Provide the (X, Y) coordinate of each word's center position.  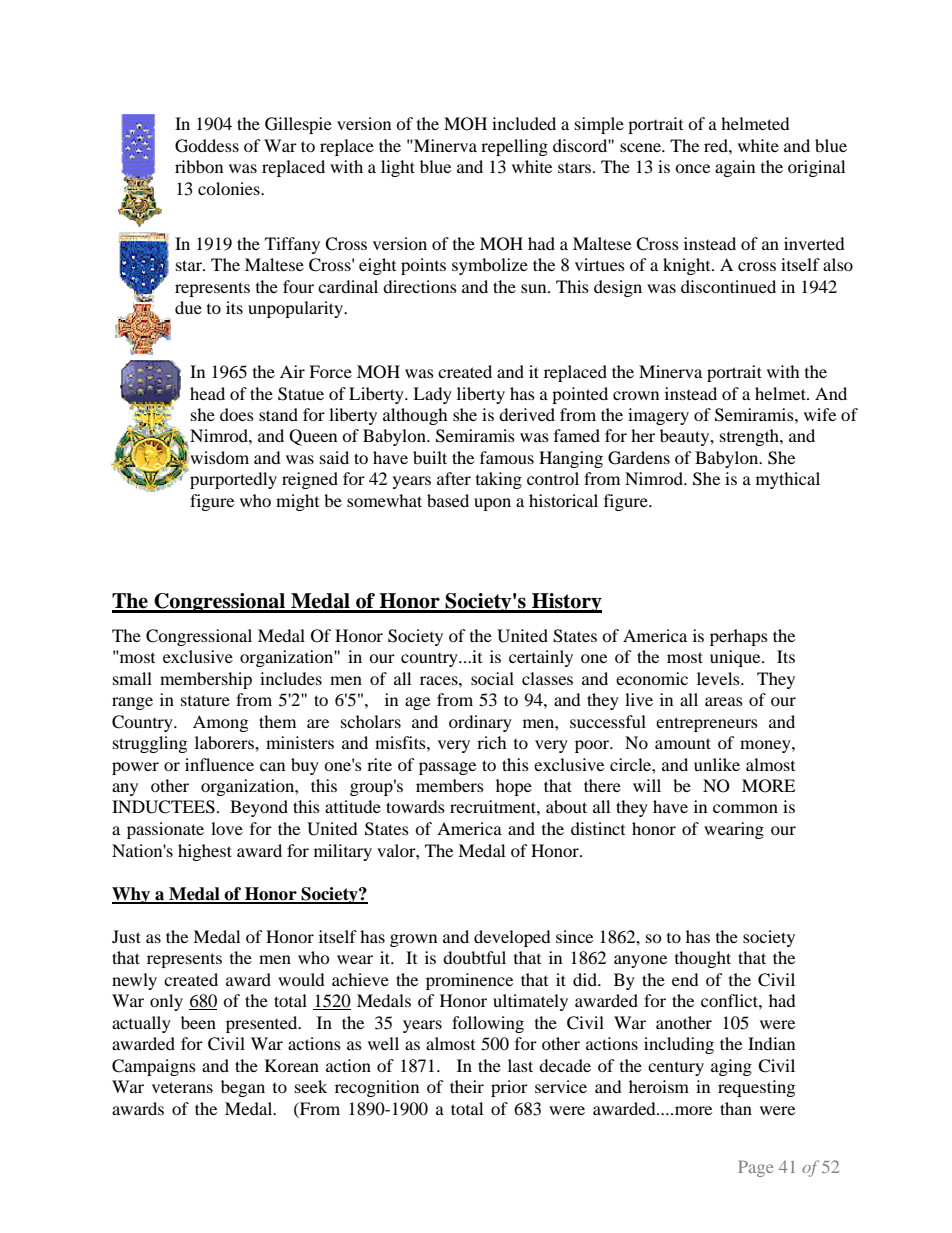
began (243, 1088)
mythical (788, 480)
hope (514, 787)
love (227, 828)
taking (499, 480)
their (467, 1086)
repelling (514, 147)
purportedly (233, 480)
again (735, 168)
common (745, 808)
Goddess (207, 146)
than (736, 1108)
